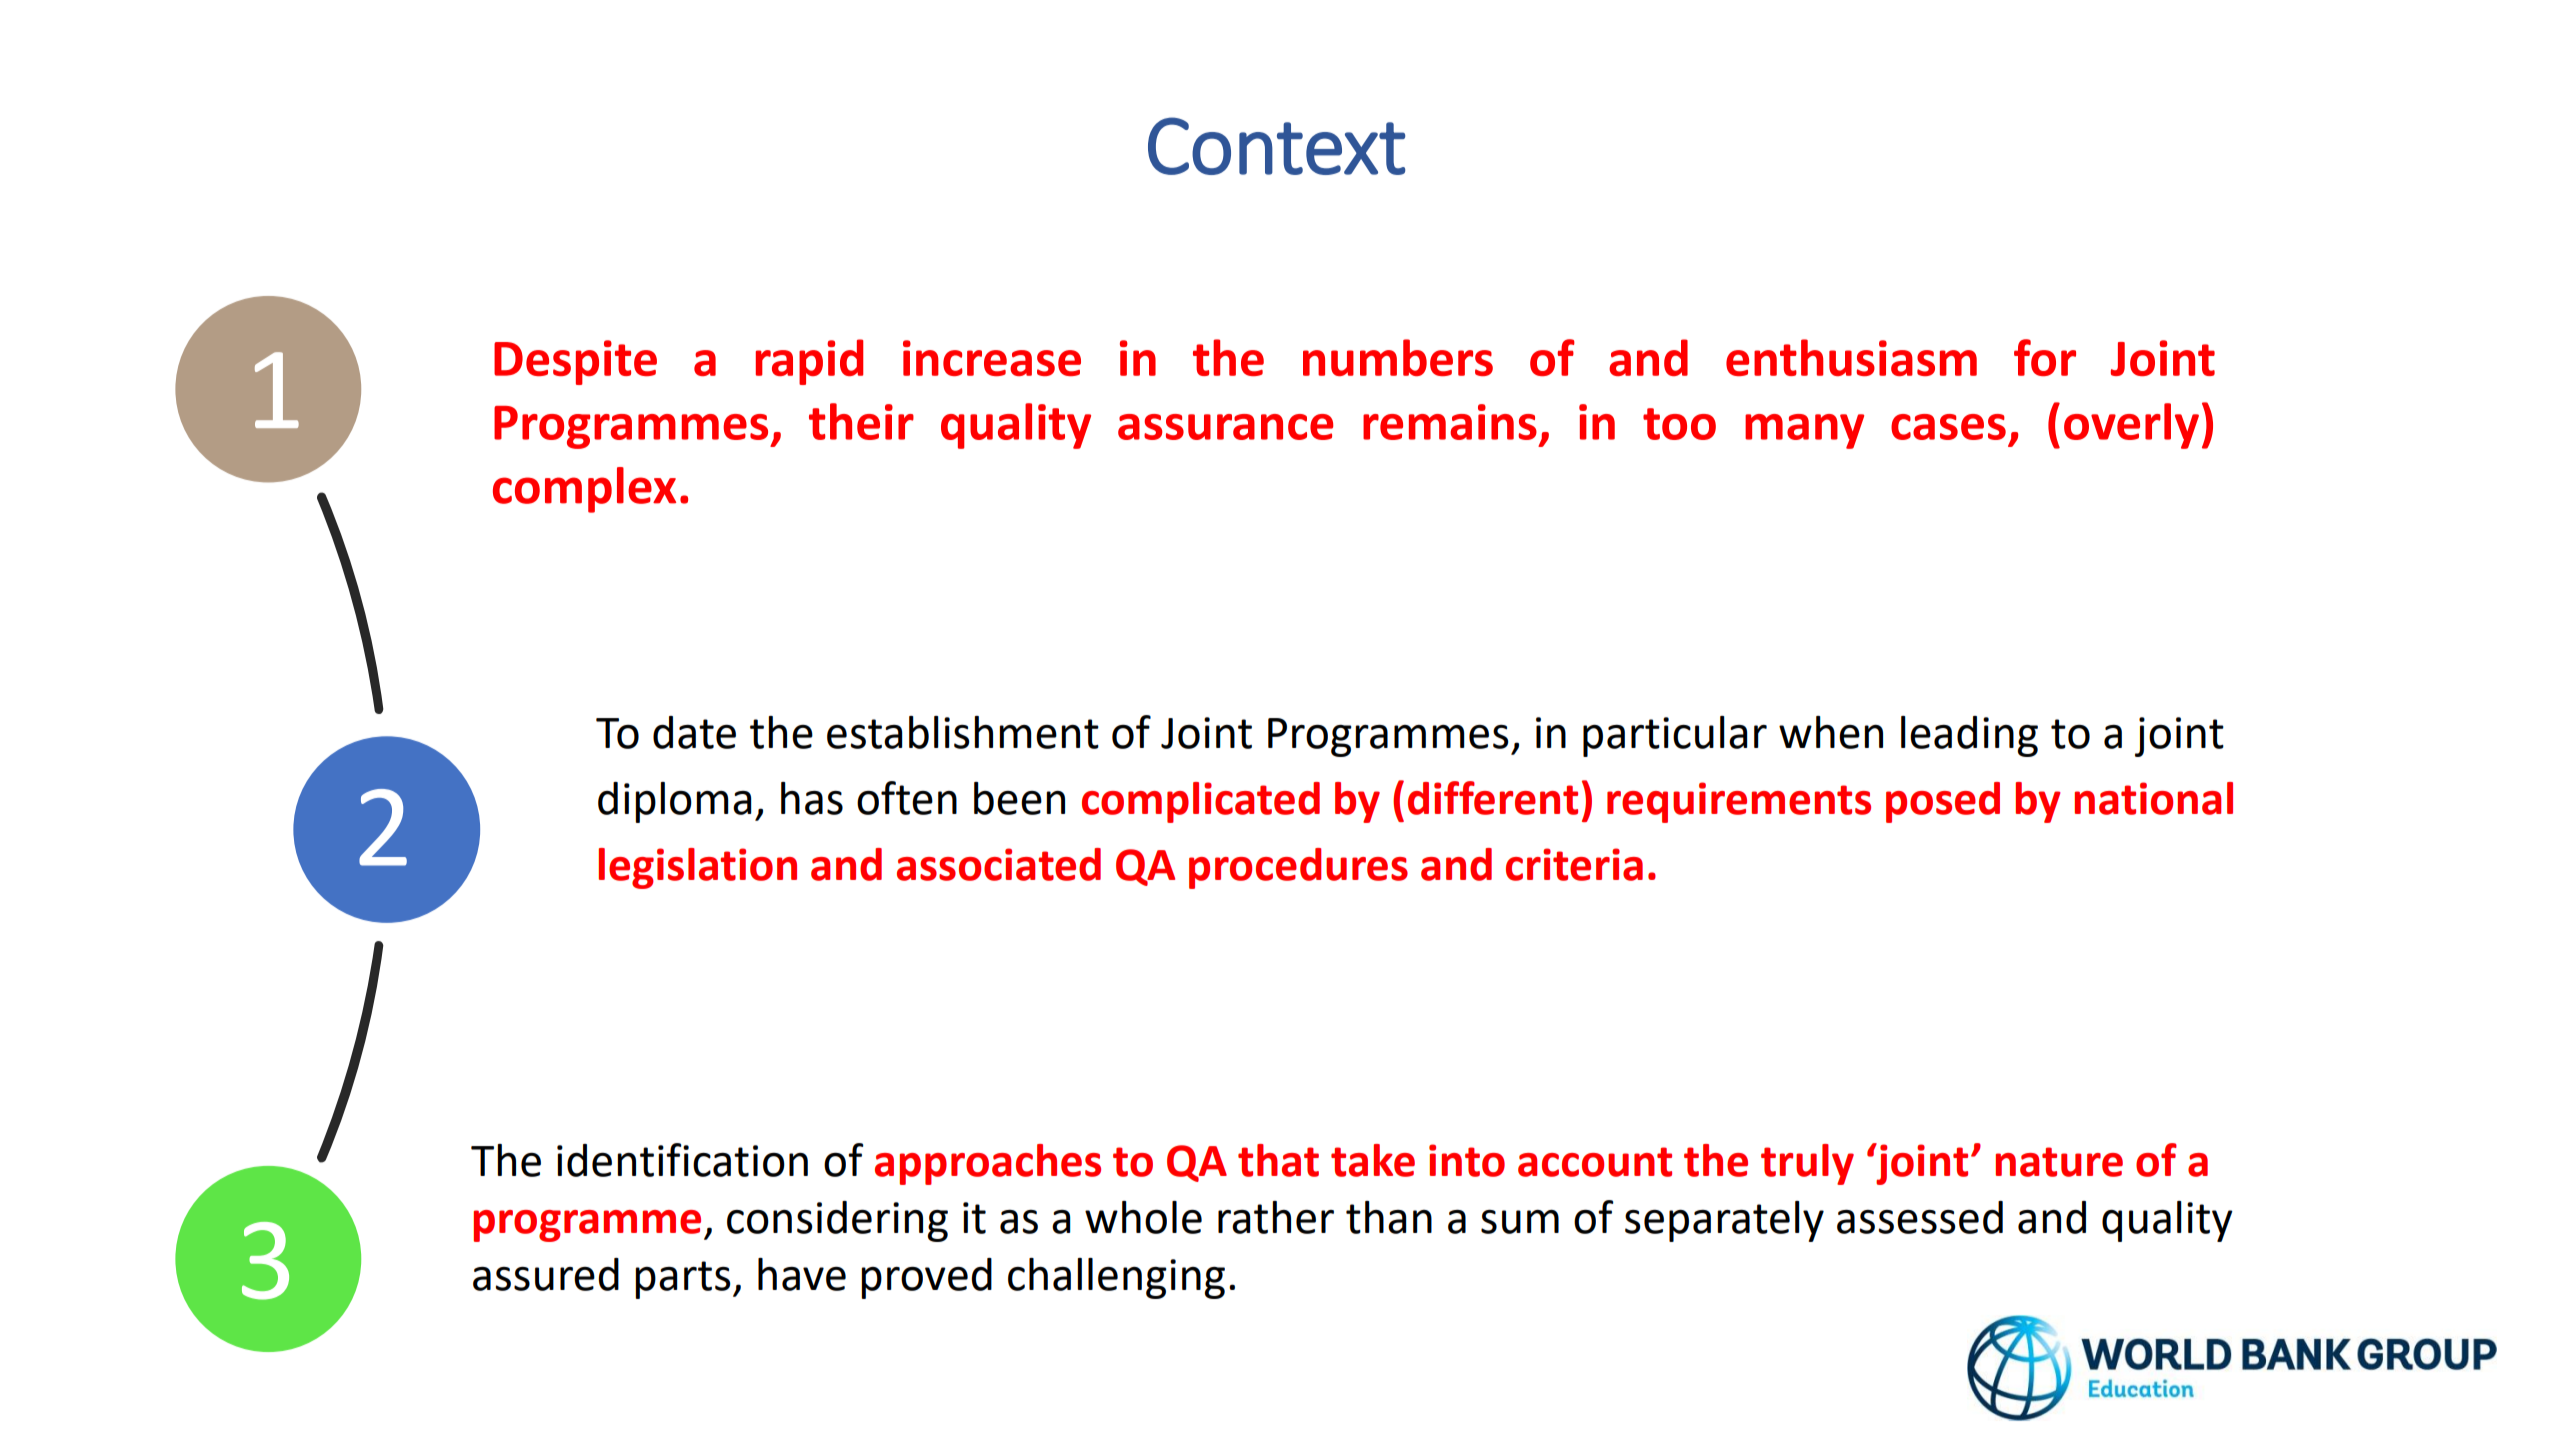 This image has width=2551, height=1435. What do you see at coordinates (1943, 802) in the image?
I see `posed` at bounding box center [1943, 802].
